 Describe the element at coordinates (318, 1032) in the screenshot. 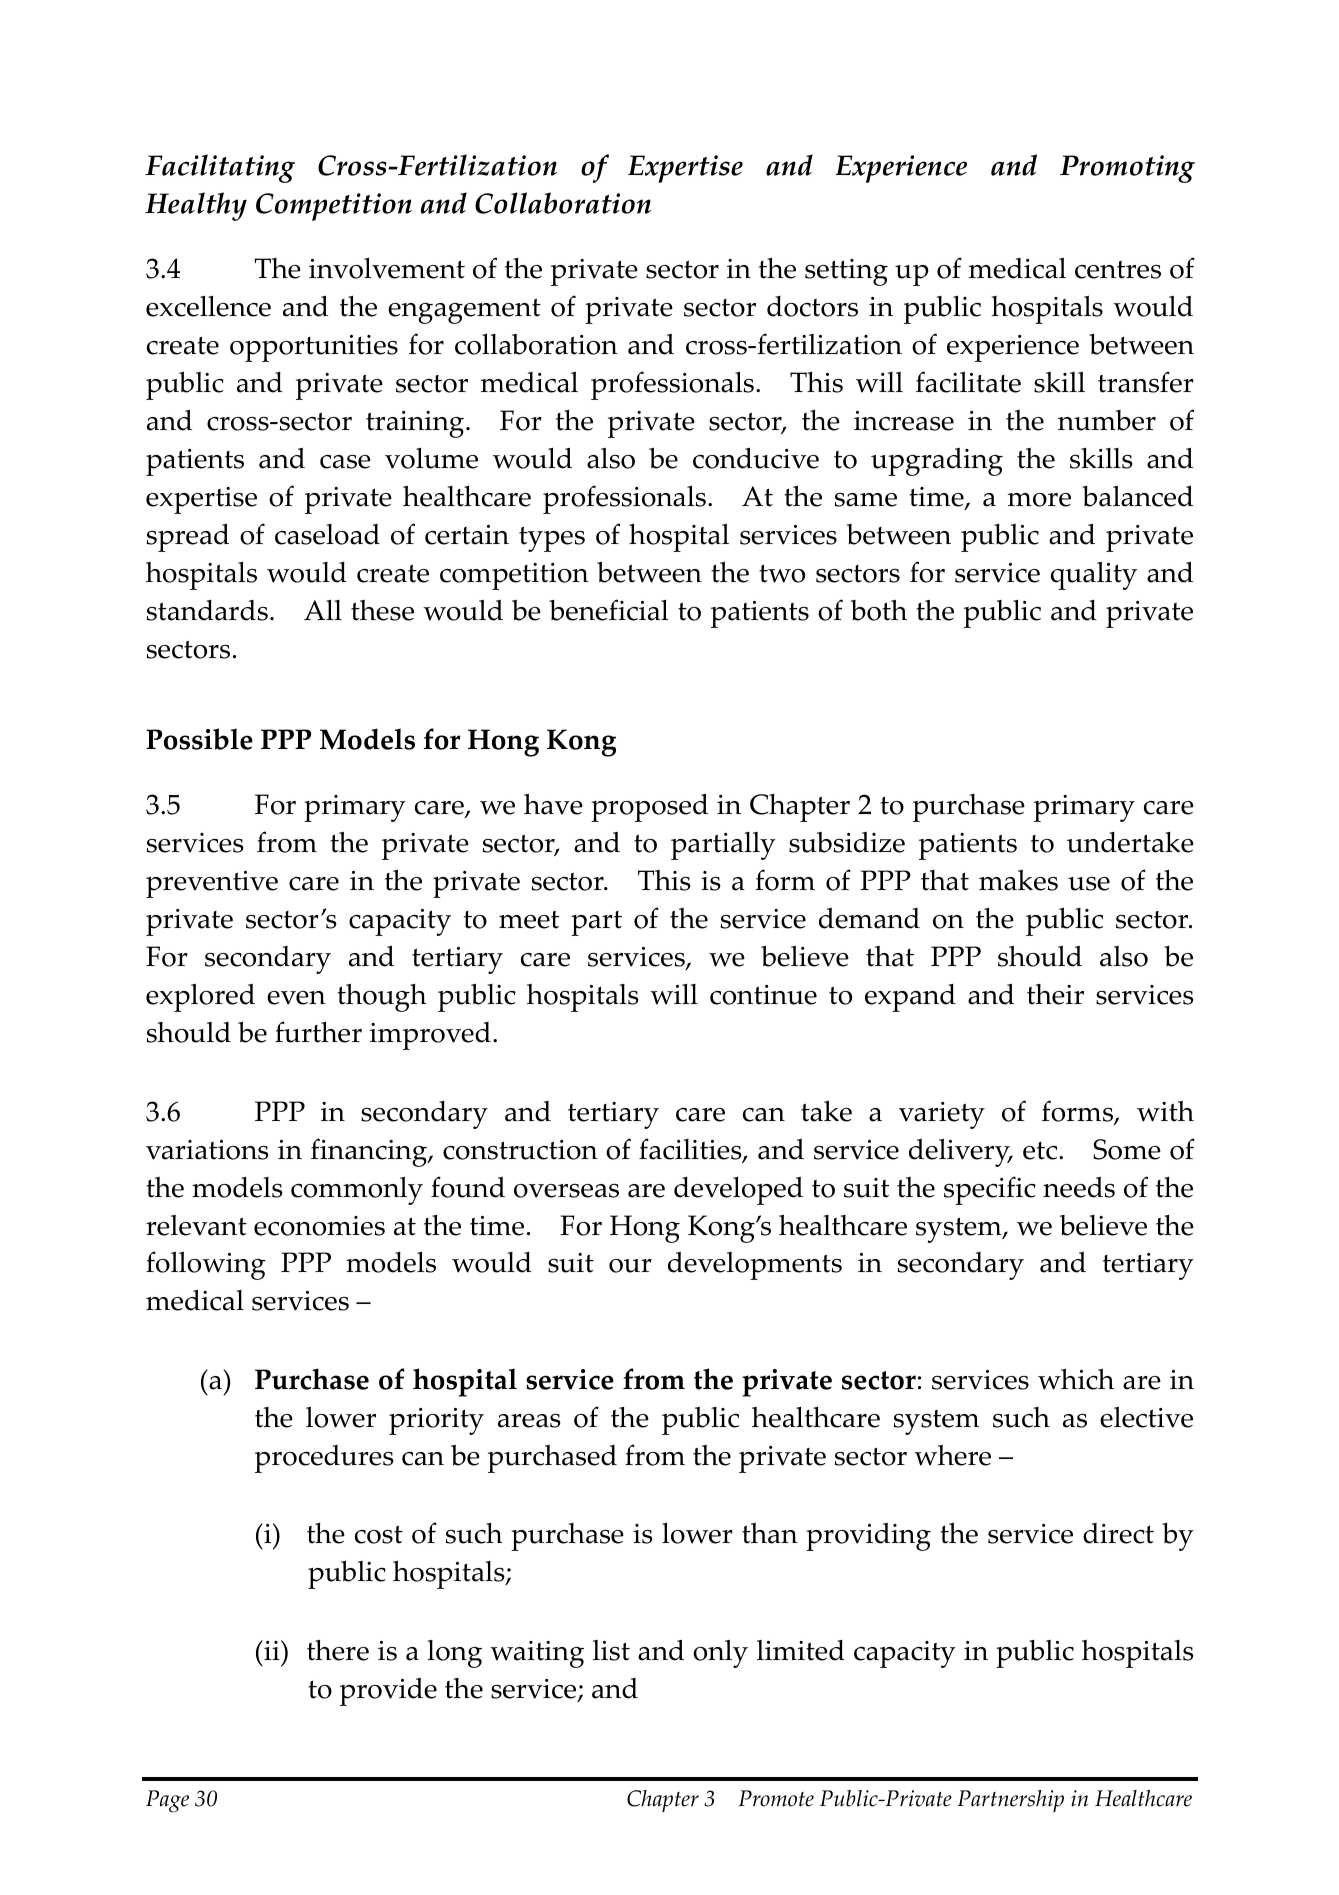

I see `further` at that location.
